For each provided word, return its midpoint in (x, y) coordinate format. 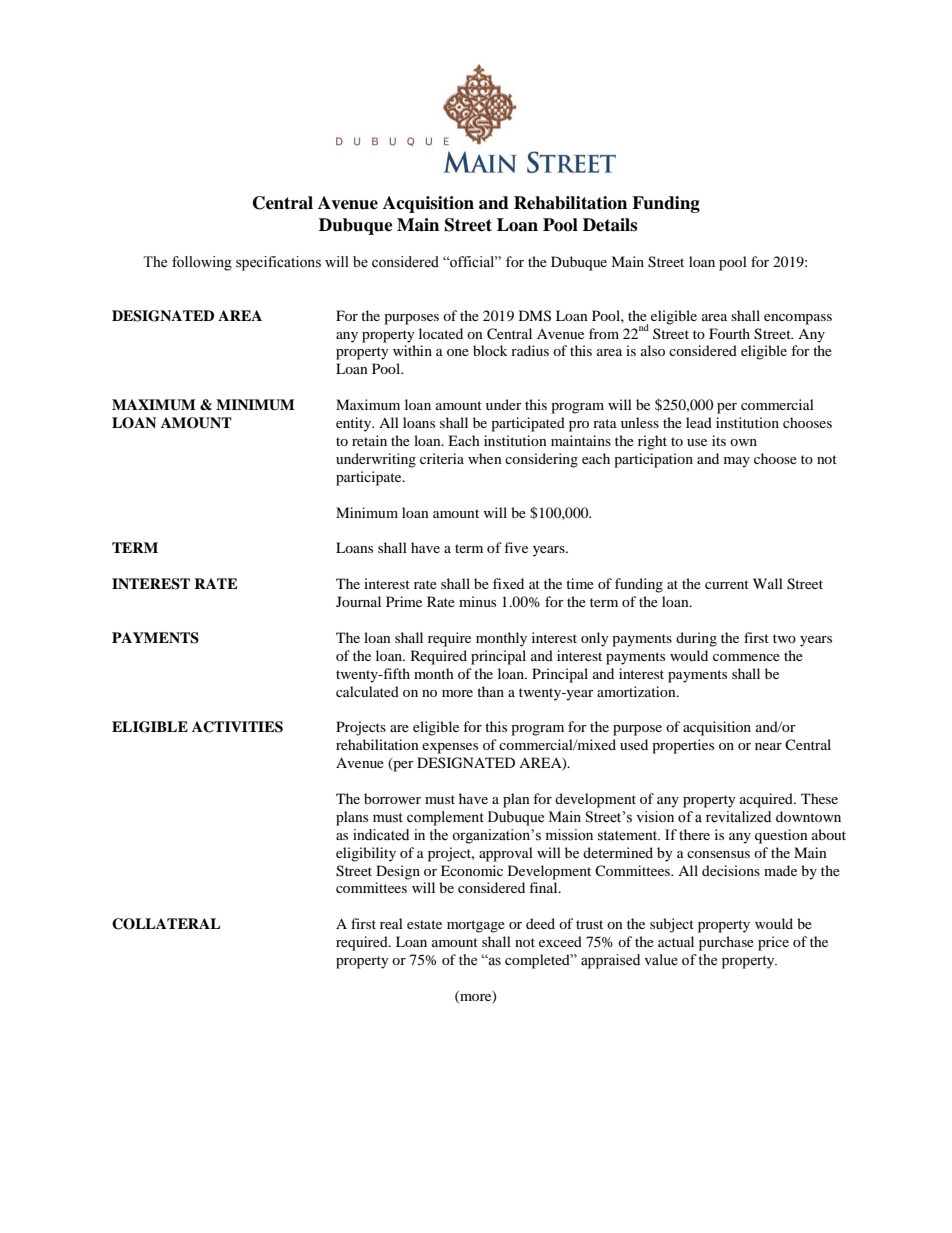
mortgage (476, 926)
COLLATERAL (166, 924)
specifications (278, 263)
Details (610, 225)
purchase (726, 943)
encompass (798, 319)
